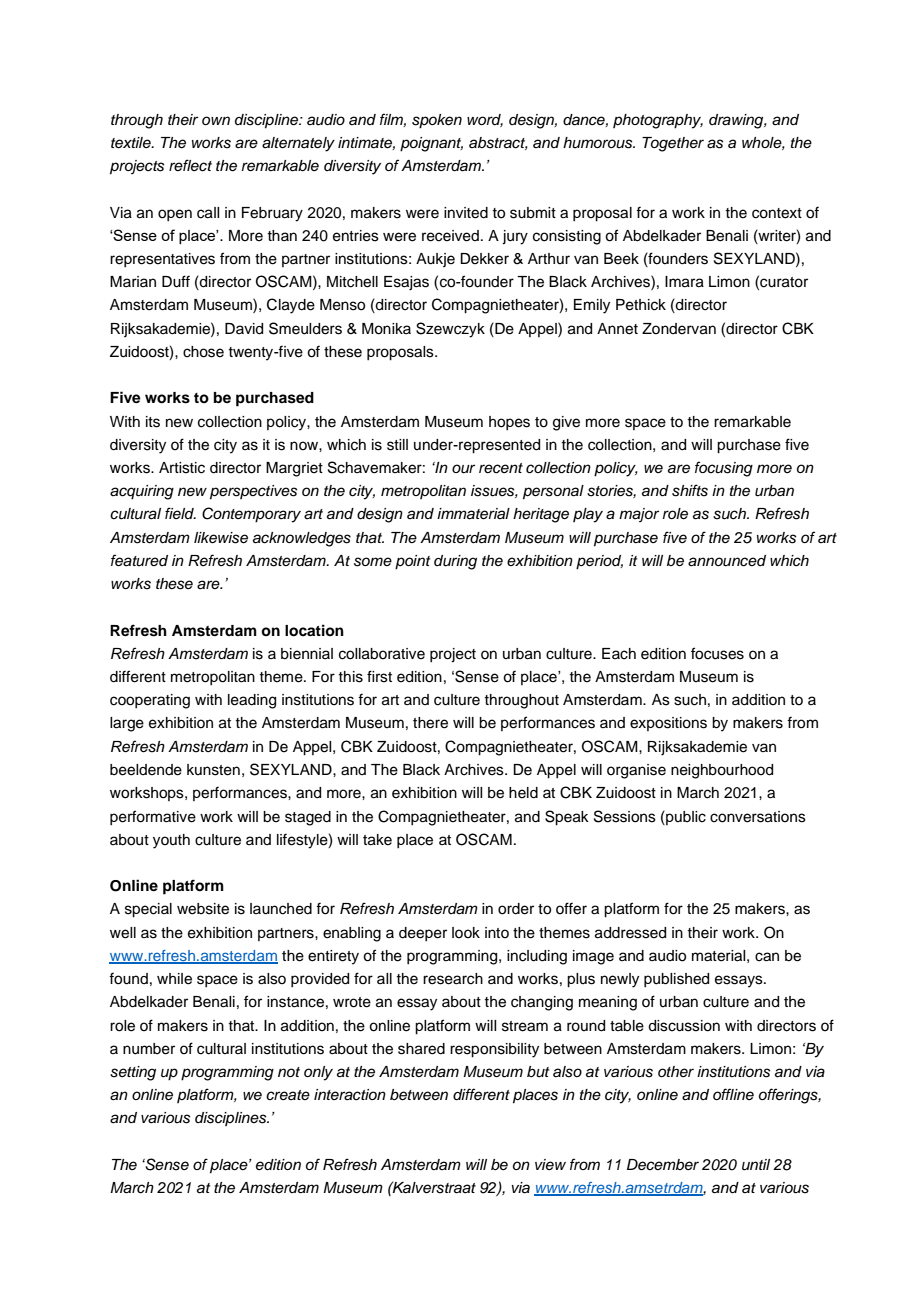 Image resolution: width=924 pixels, height=1308 pixels. What do you see at coordinates (182, 468) in the screenshot?
I see `Artistic` at bounding box center [182, 468].
